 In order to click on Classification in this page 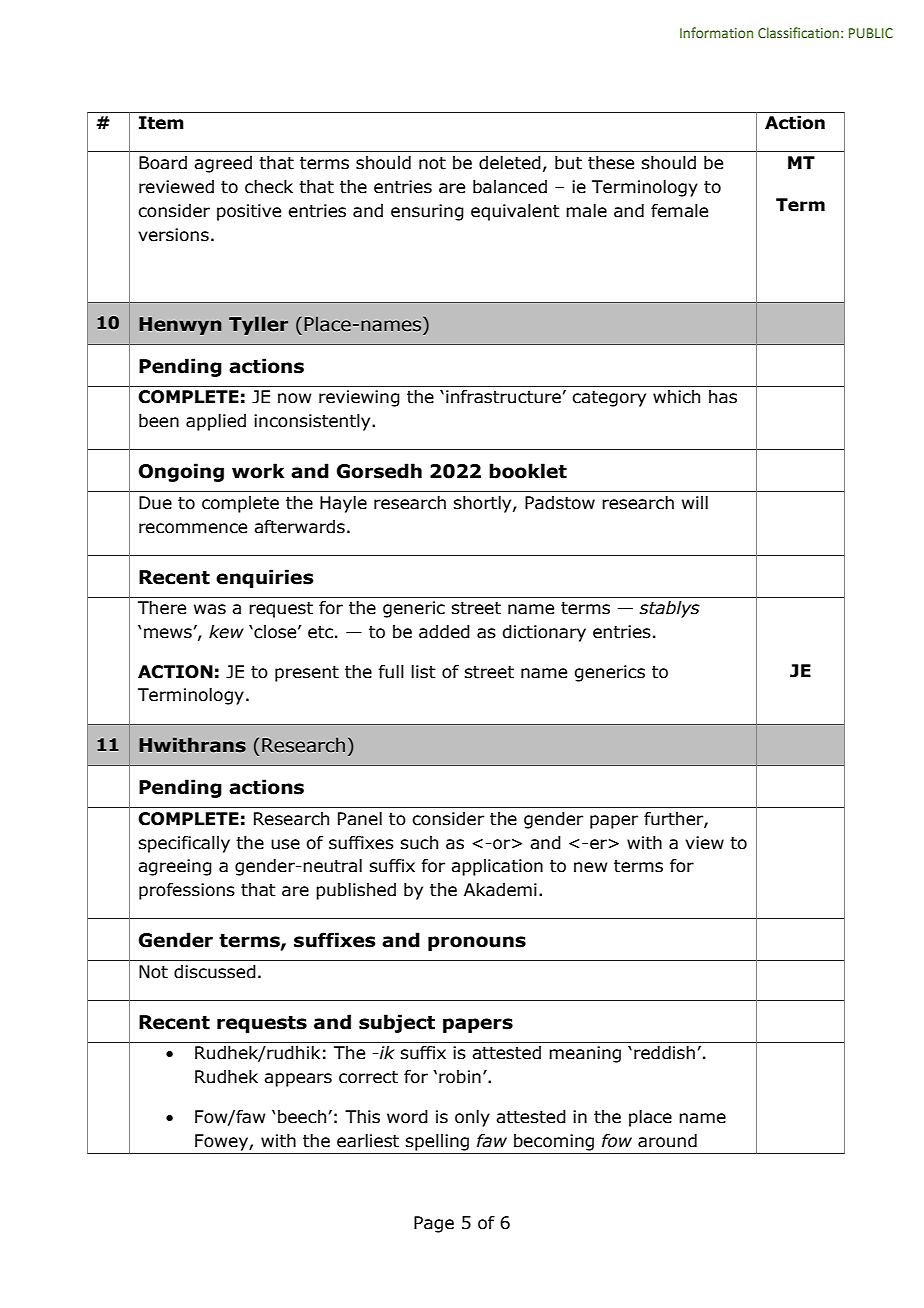, I will do `click(798, 32)`.
